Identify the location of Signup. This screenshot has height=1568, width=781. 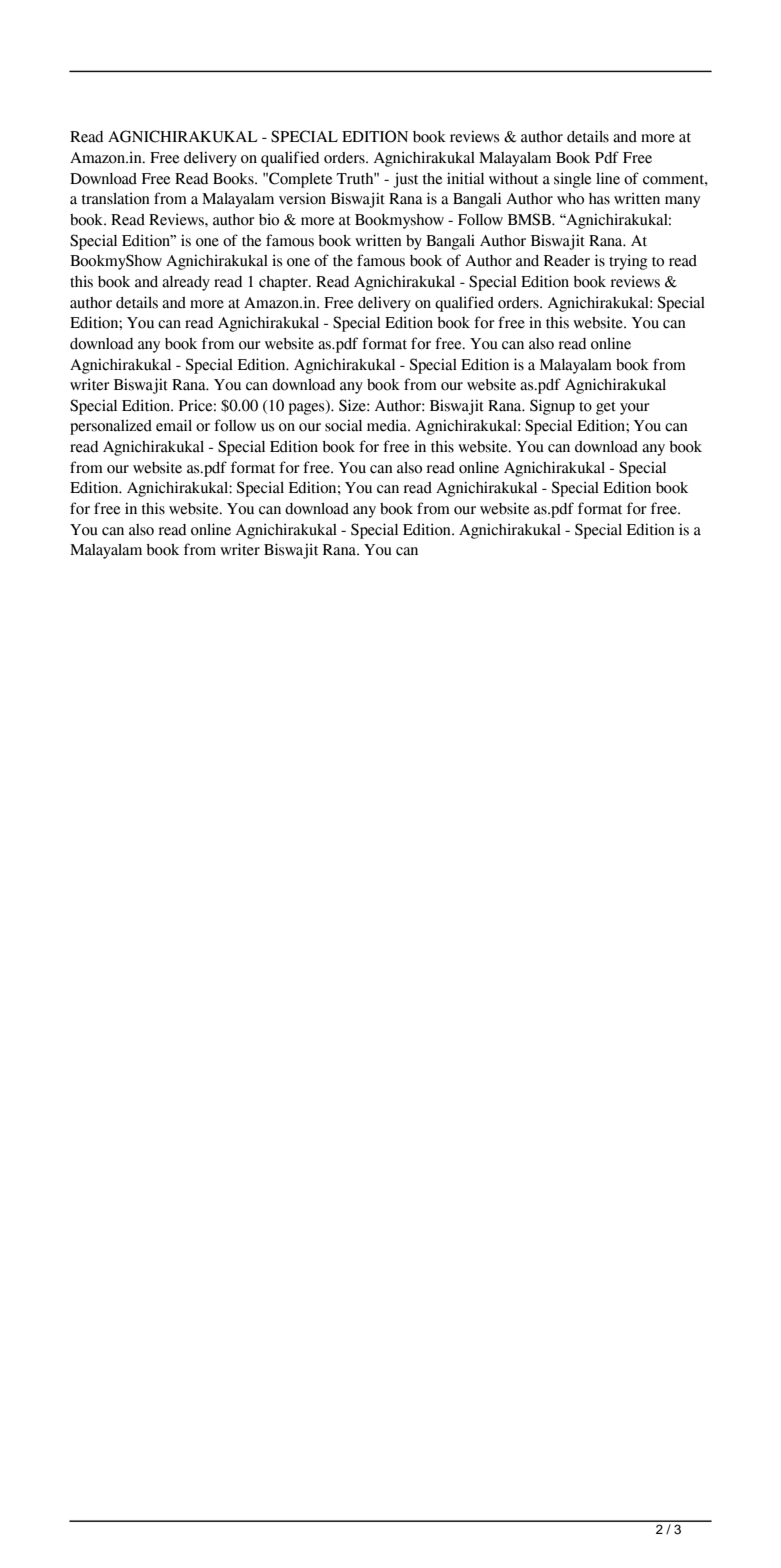
(552, 407).
